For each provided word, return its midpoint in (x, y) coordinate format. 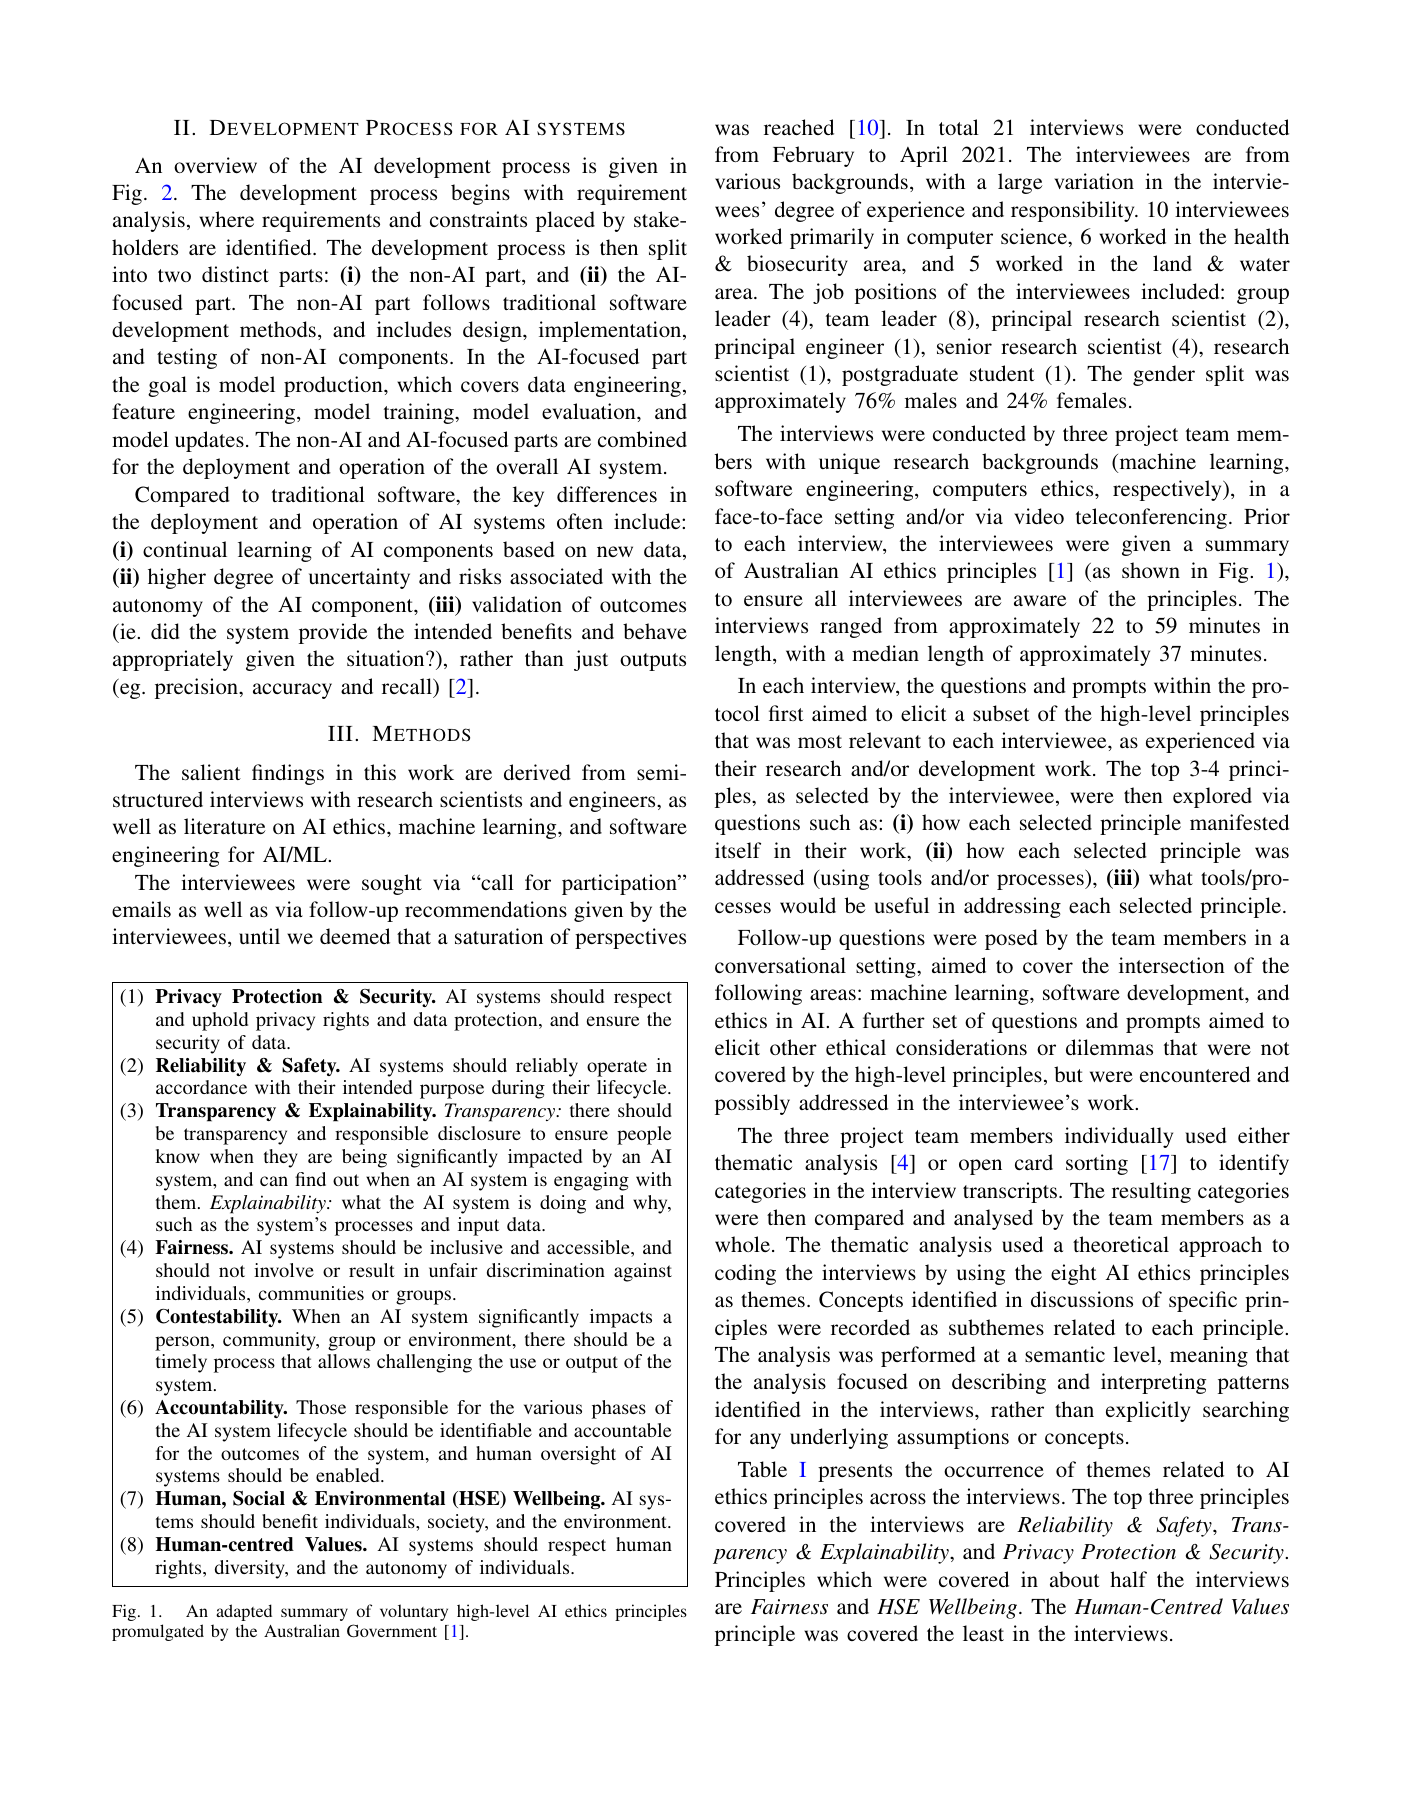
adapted (244, 1612)
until (259, 936)
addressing (1012, 907)
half (1128, 1579)
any (765, 1441)
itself (738, 850)
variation (1094, 181)
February (813, 156)
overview (215, 165)
